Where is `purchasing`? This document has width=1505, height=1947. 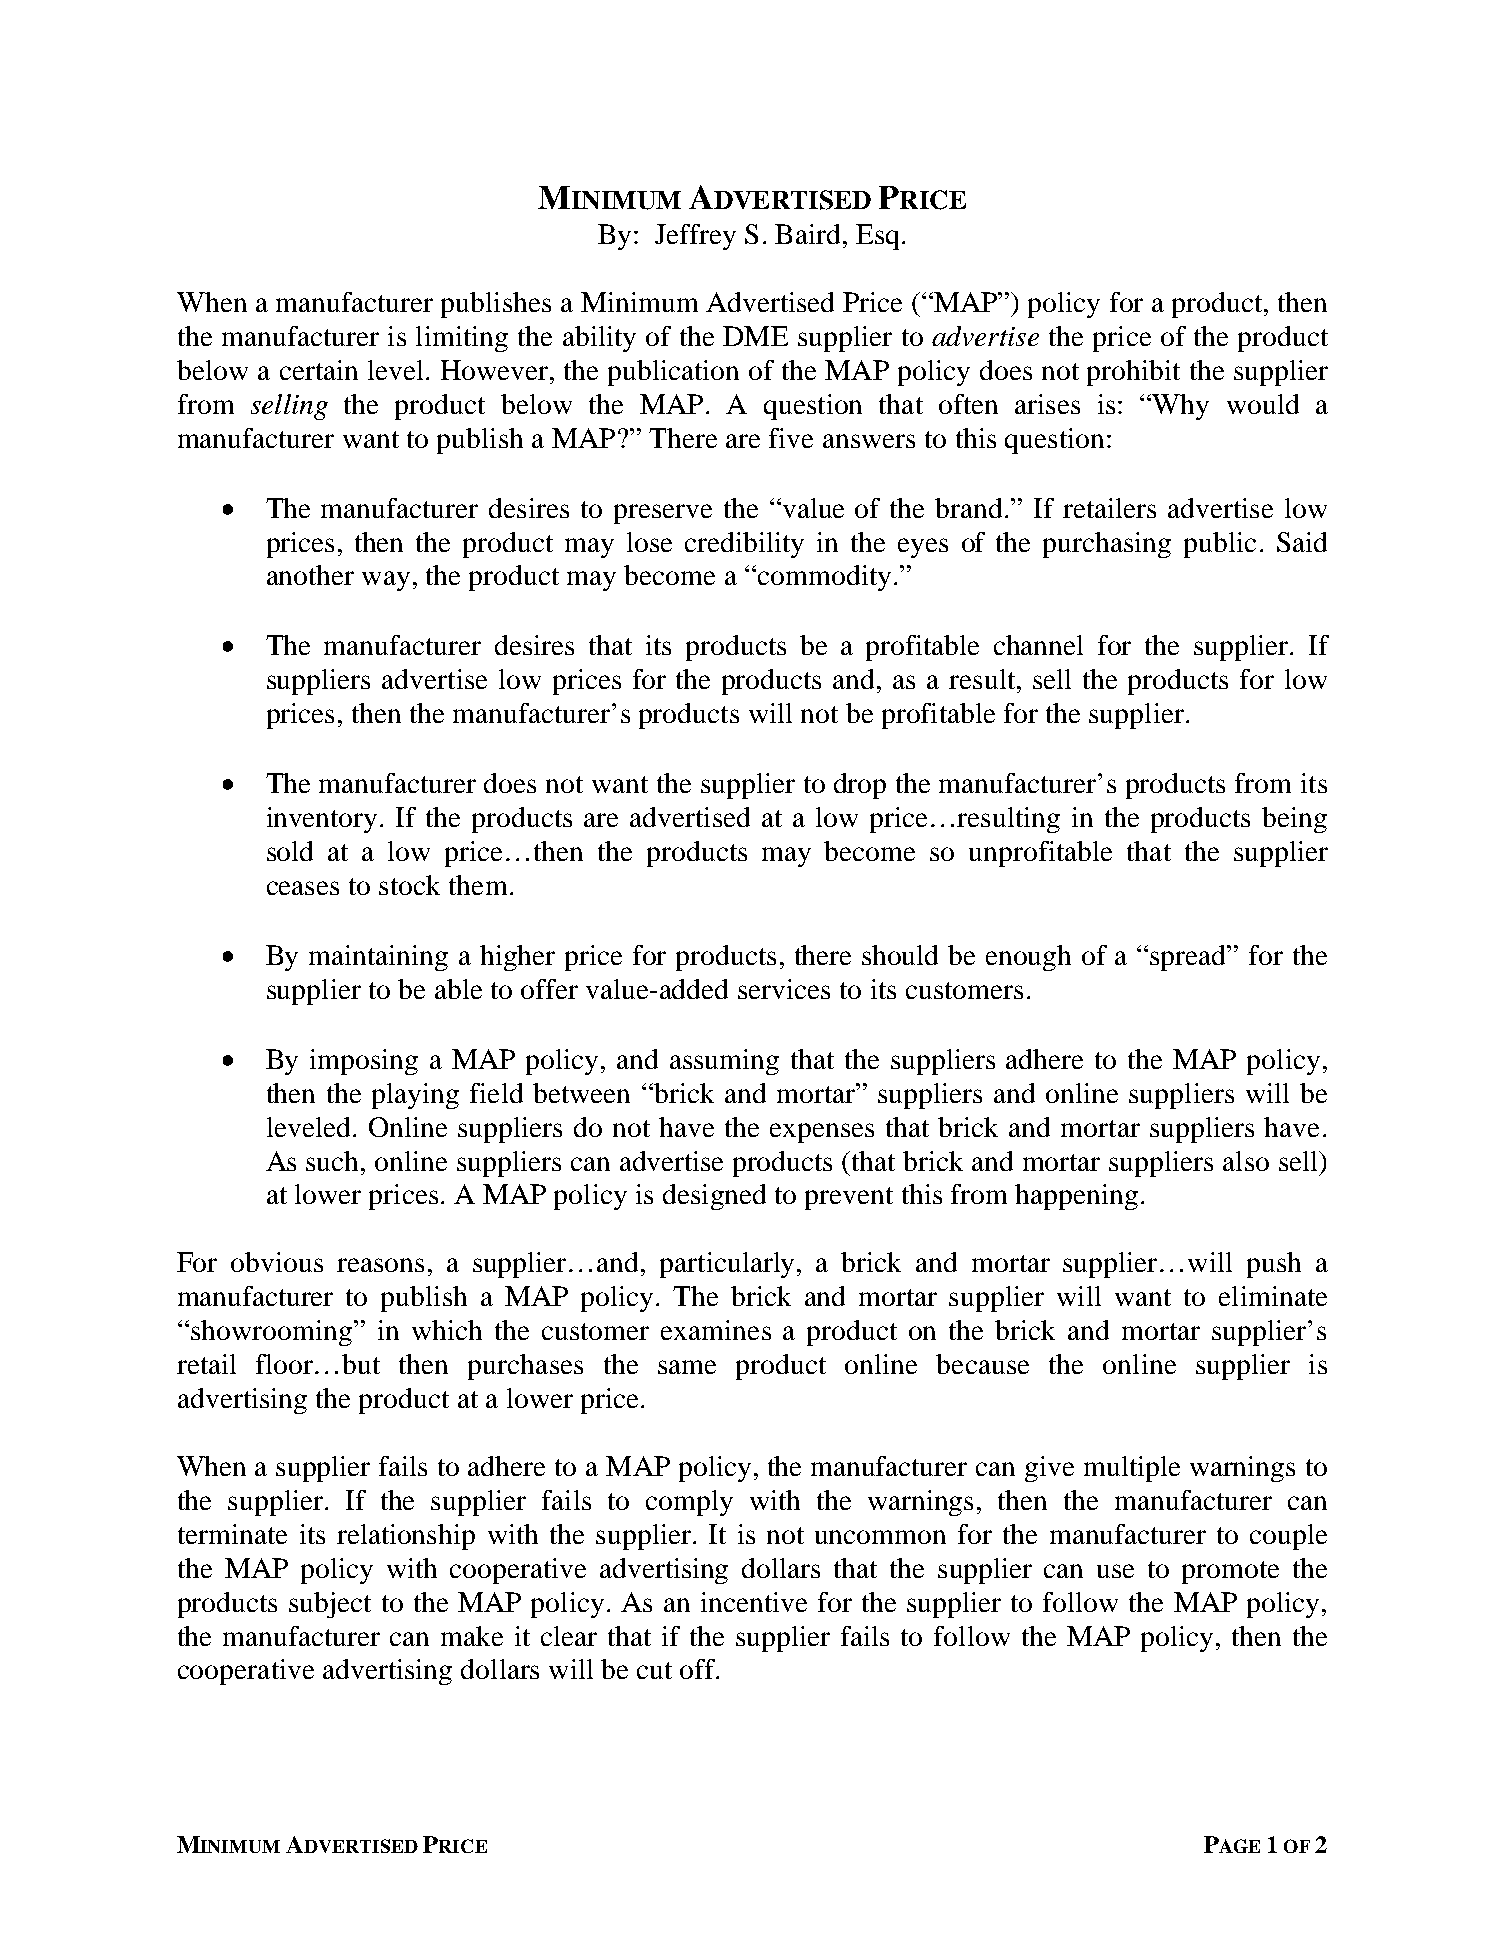 purchasing is located at coordinates (1107, 545).
